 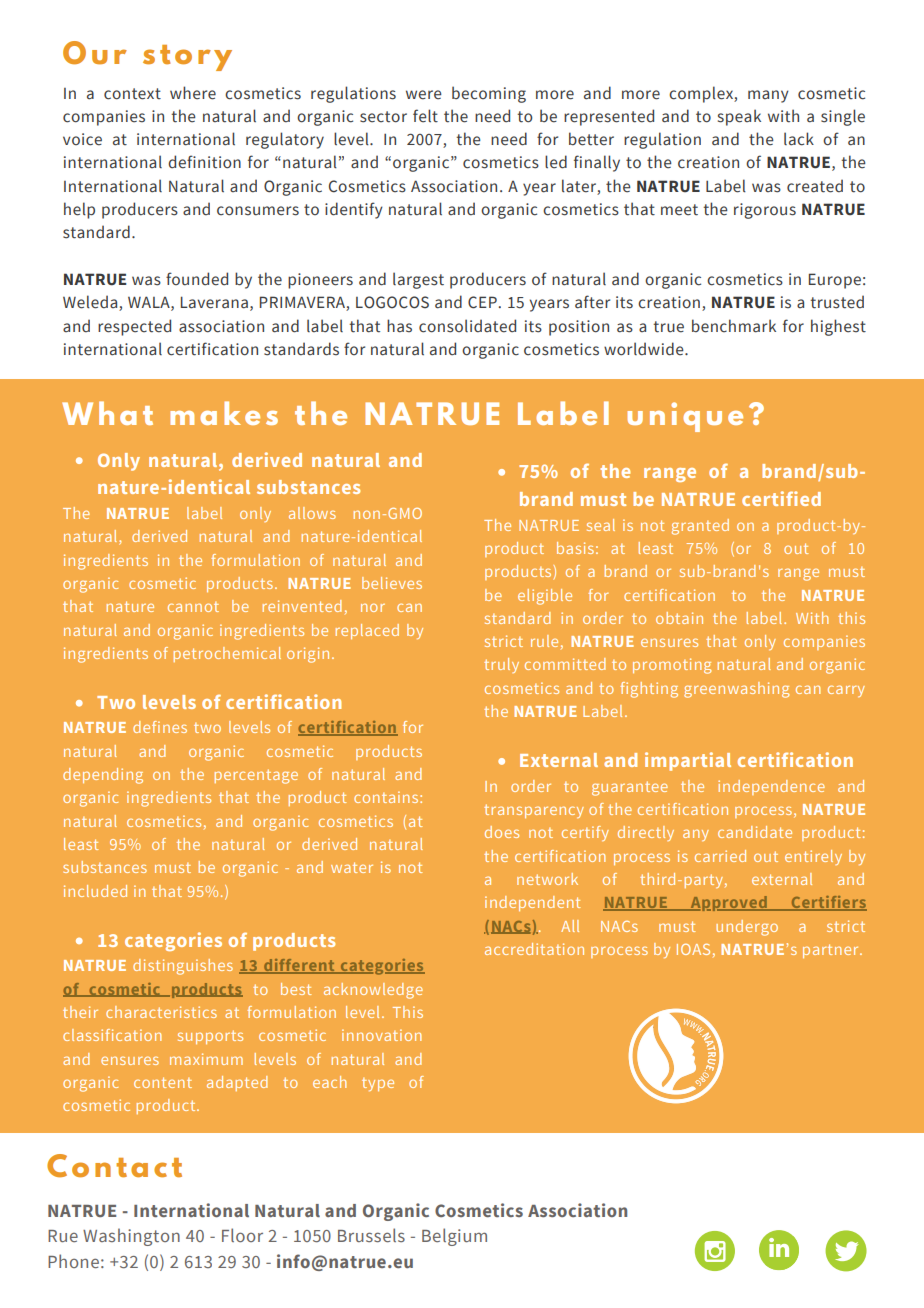 What do you see at coordinates (392, 583) in the screenshot?
I see `believes` at bounding box center [392, 583].
